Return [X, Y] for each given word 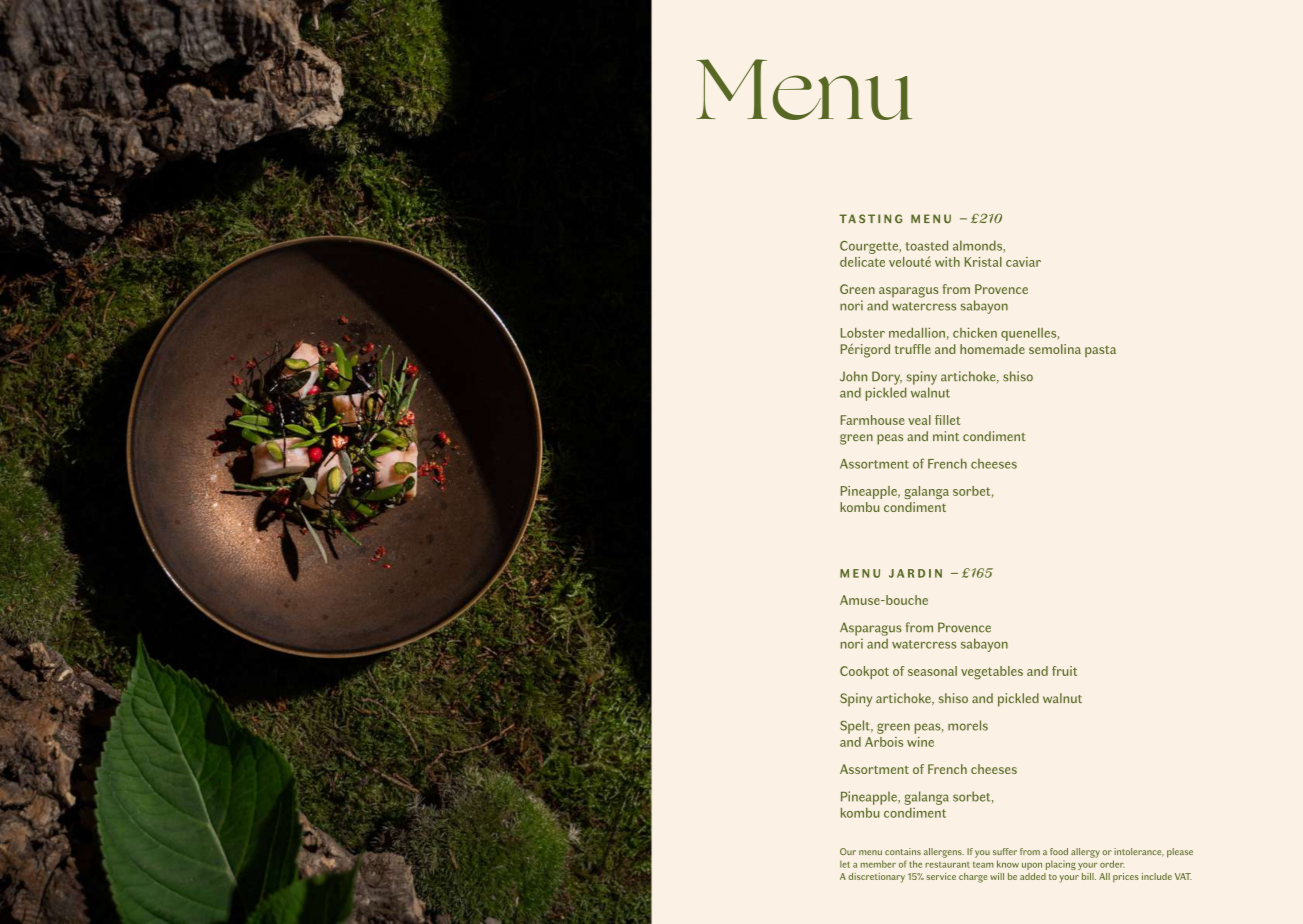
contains [903, 851]
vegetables [992, 673]
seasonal [932, 671]
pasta [1100, 351]
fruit [1064, 671]
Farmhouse [873, 420]
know [1008, 864]
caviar [1023, 262]
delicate [862, 262]
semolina [1055, 349]
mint [946, 436]
